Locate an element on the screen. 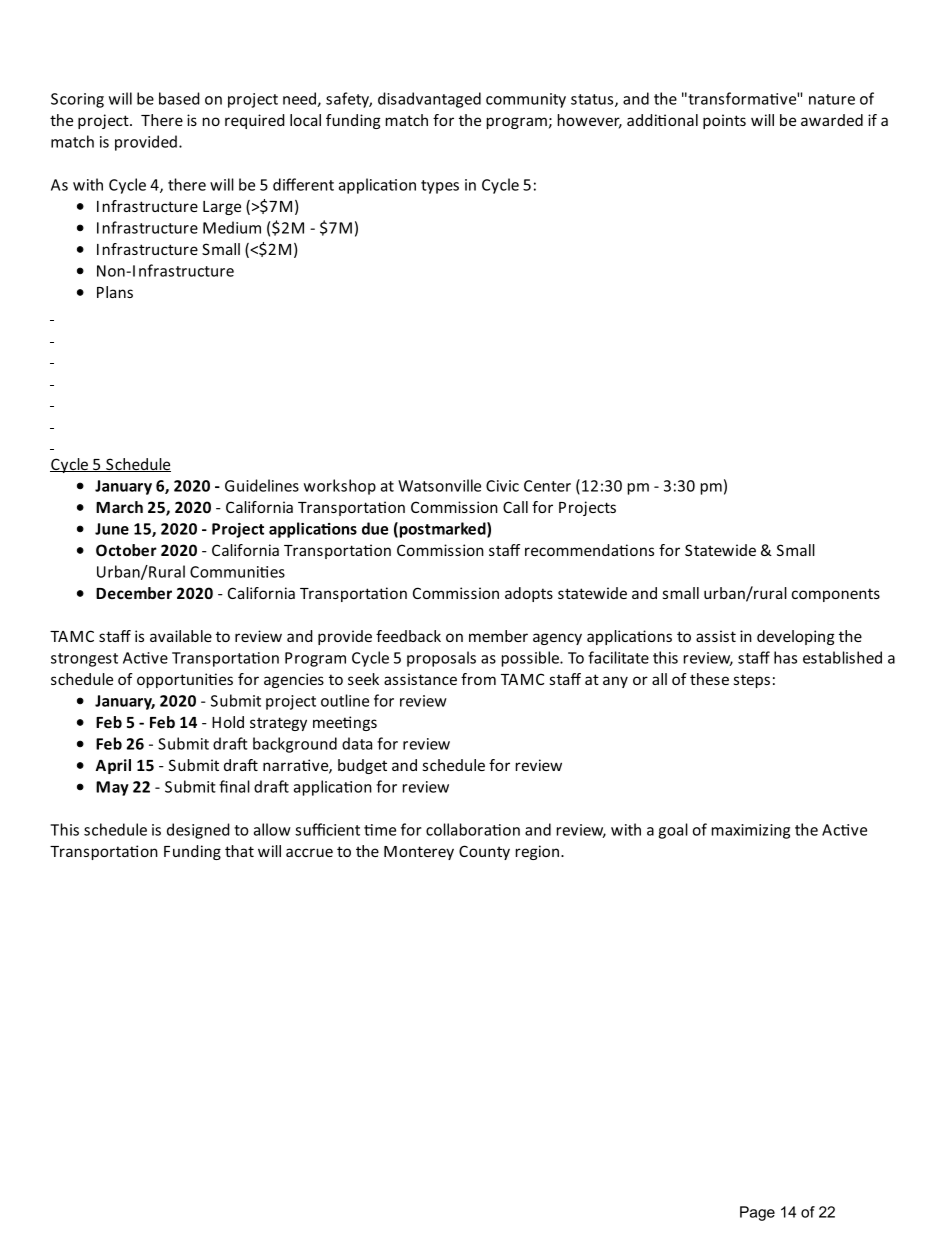 This screenshot has height=1233, width=952. steps is located at coordinates (752, 681).
